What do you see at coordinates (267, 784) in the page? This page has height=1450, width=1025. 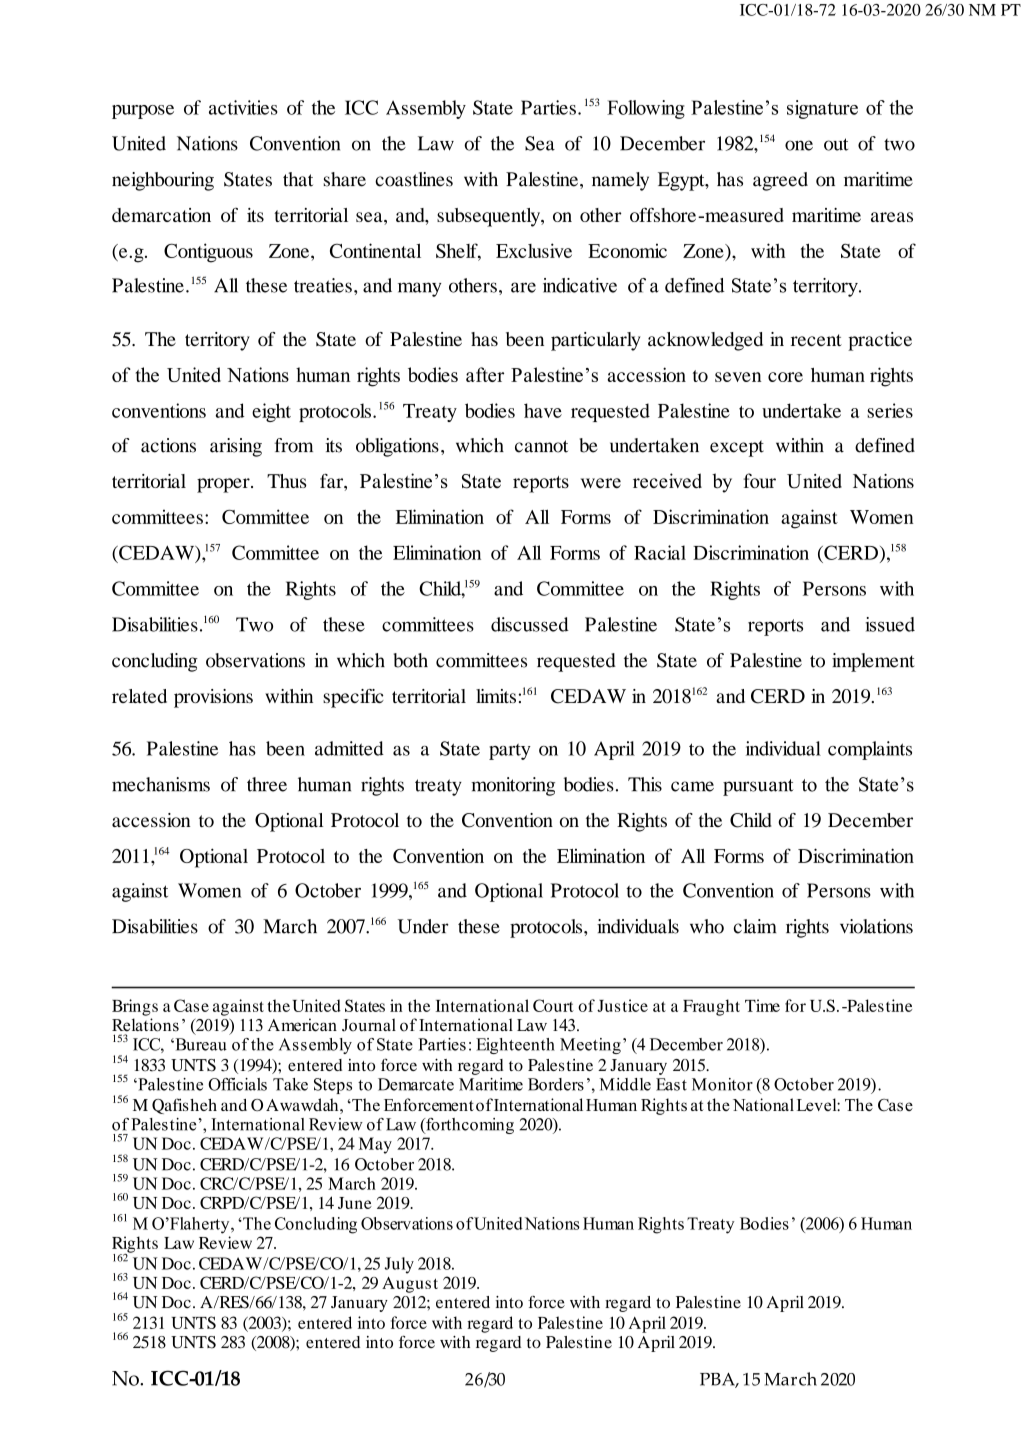 I see `three` at bounding box center [267, 784].
